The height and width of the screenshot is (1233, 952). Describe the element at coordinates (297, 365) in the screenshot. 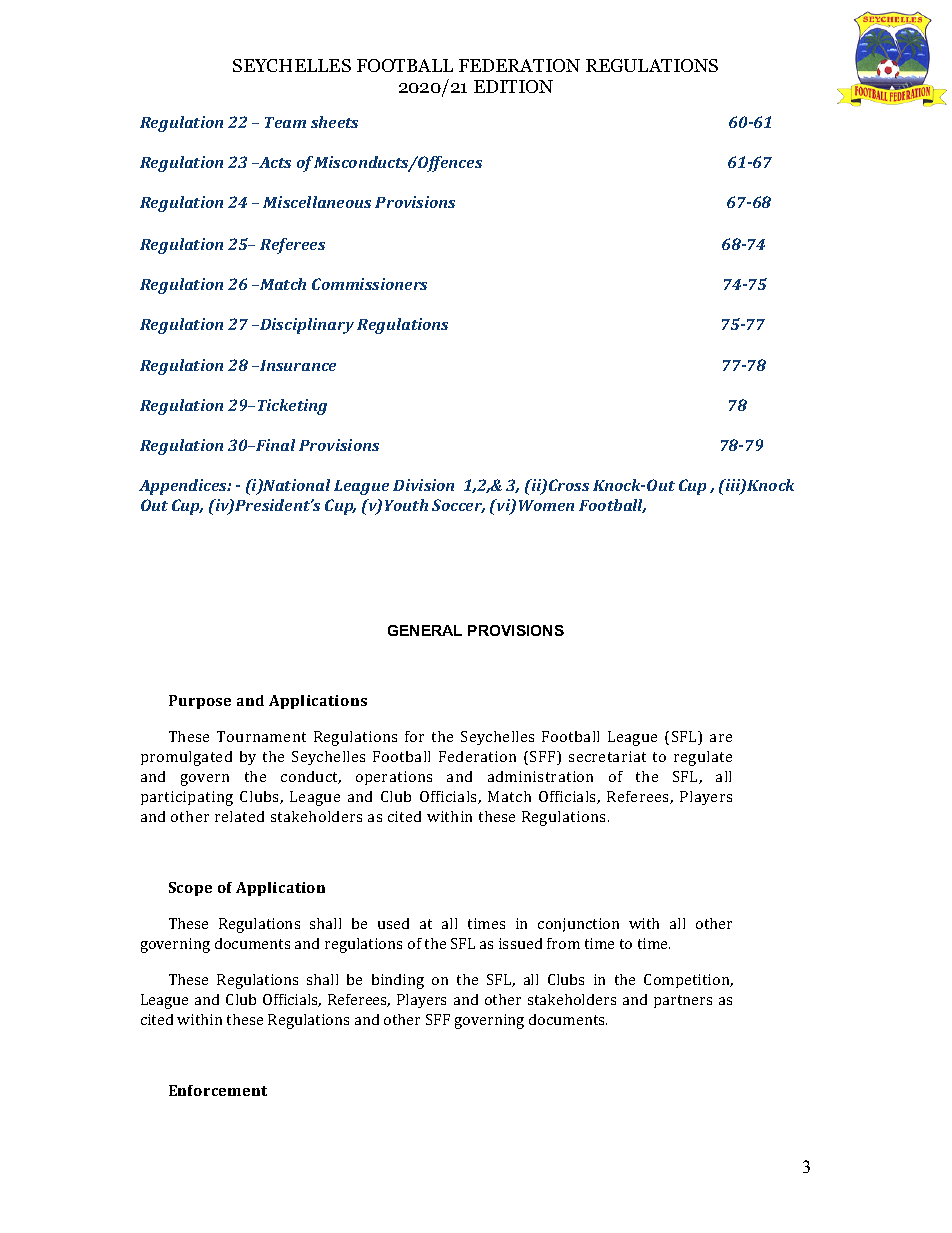

I see `Insurance` at that location.
